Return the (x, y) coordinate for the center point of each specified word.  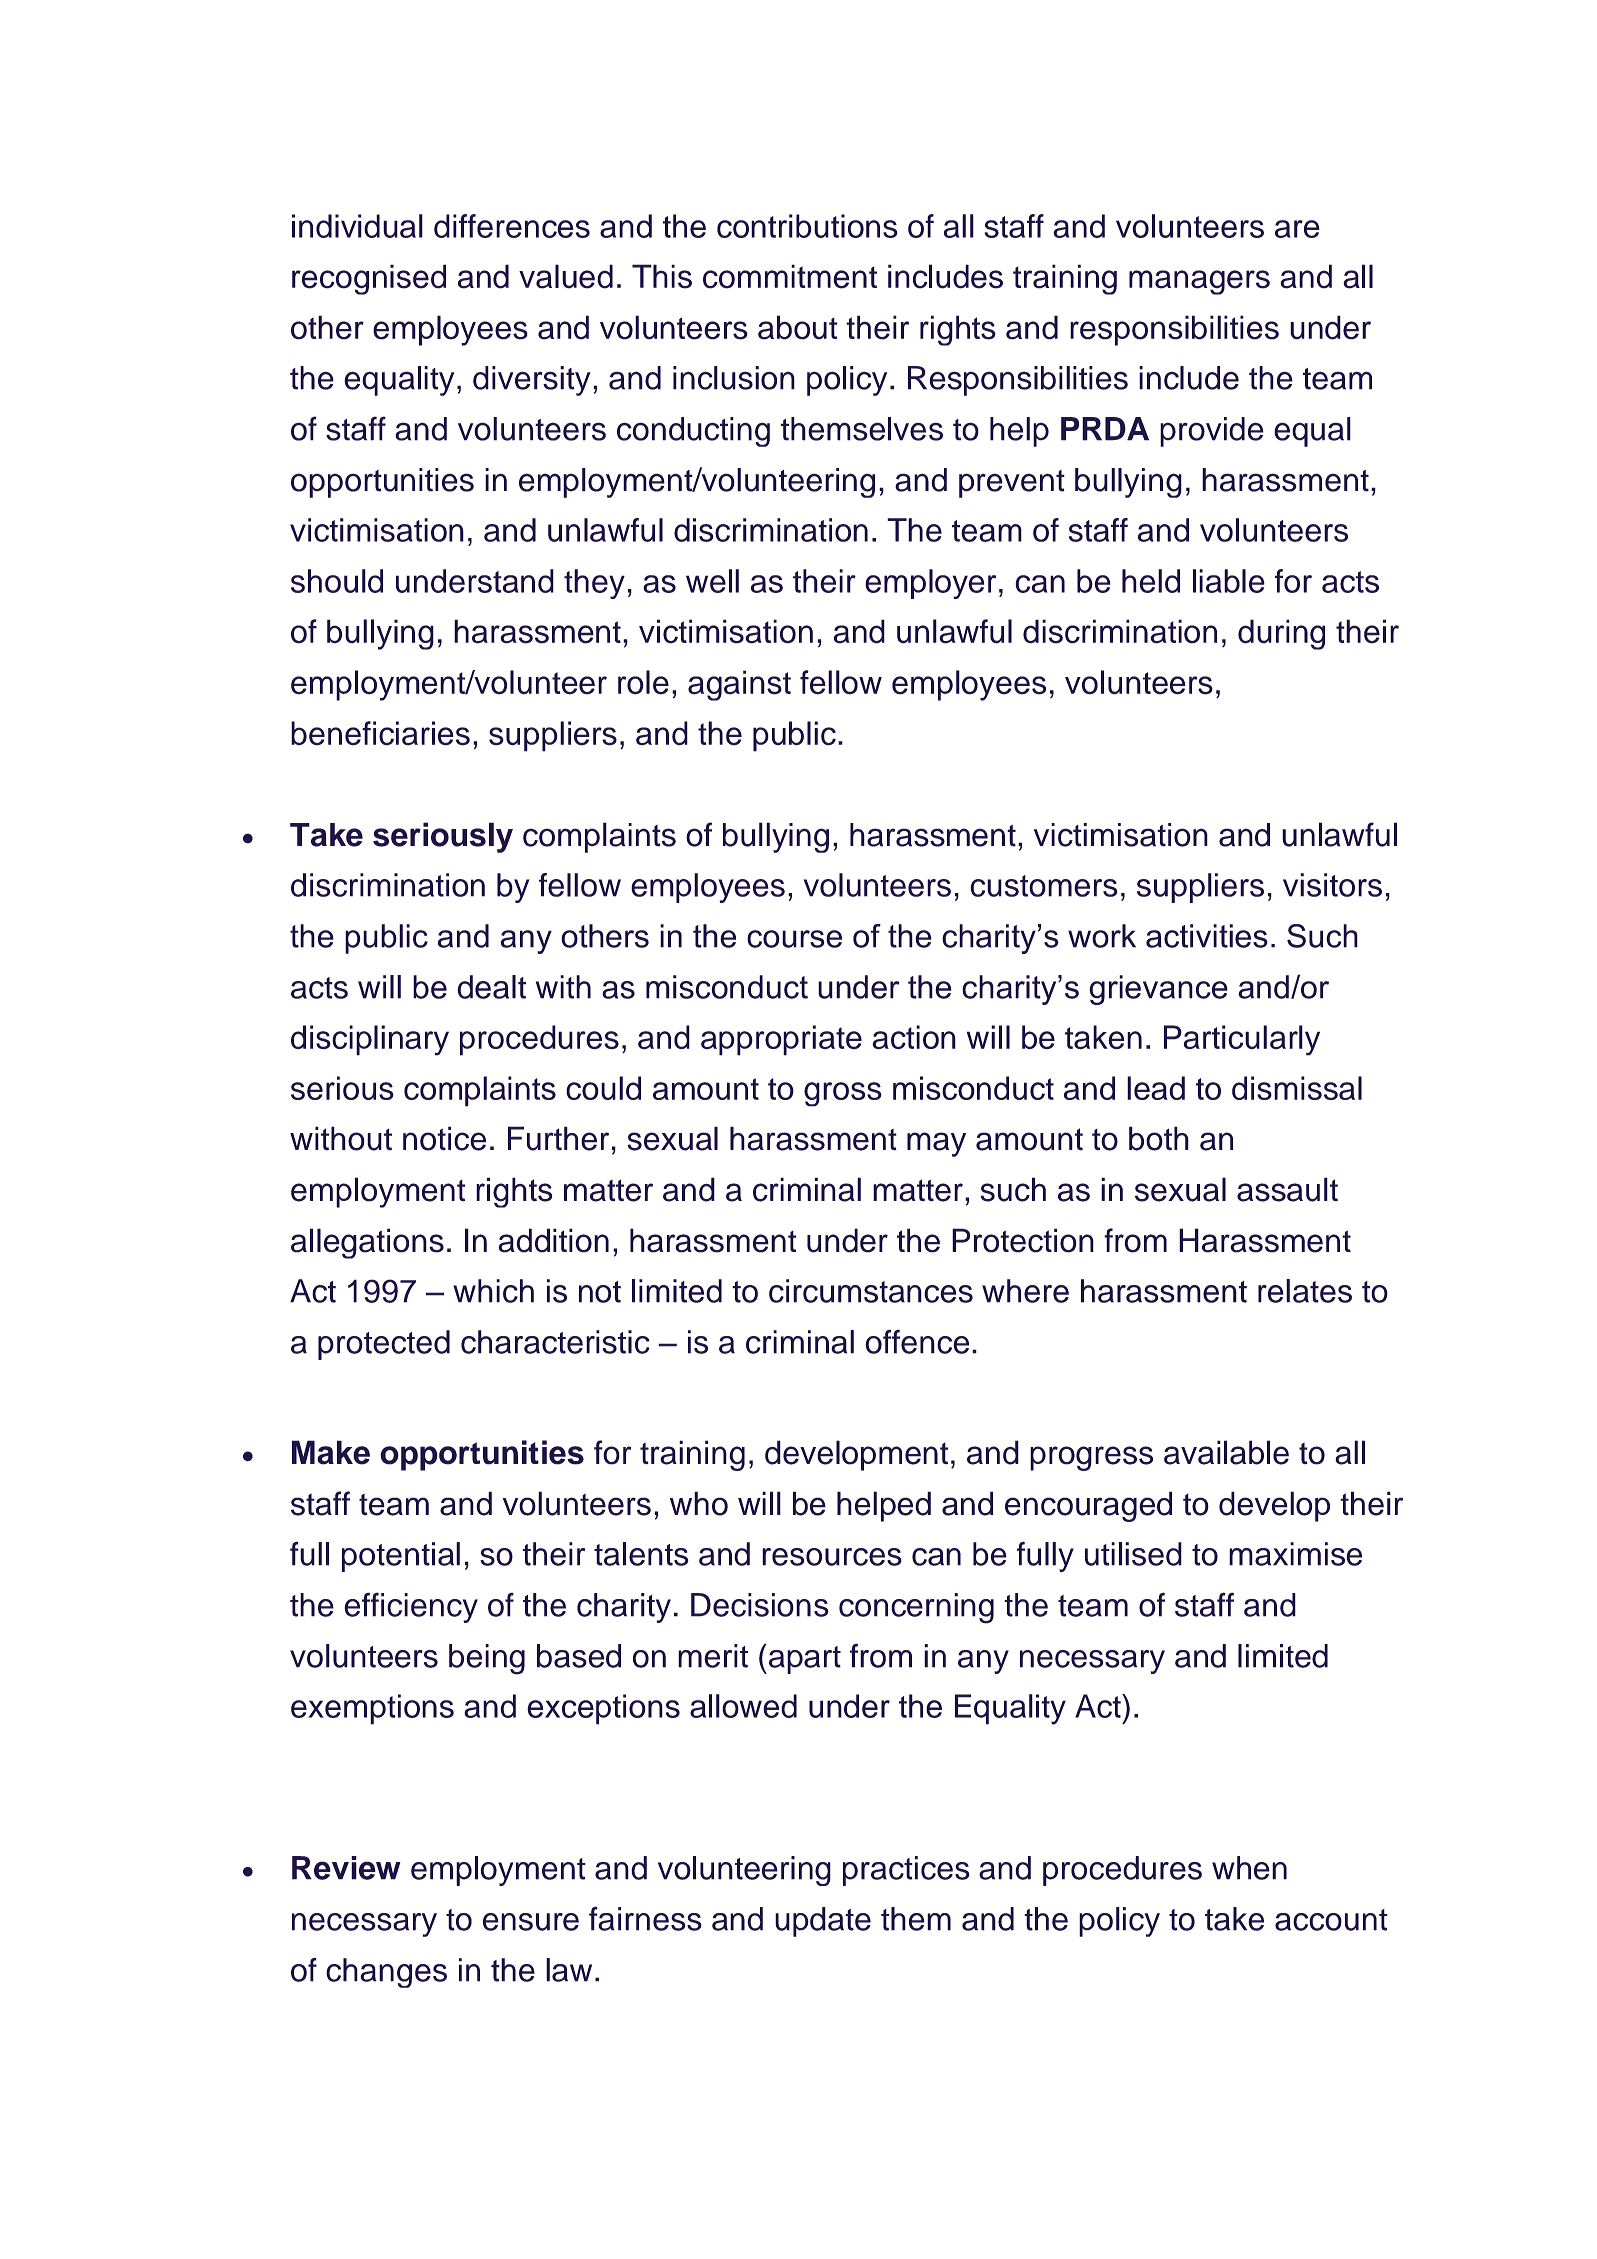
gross (843, 1094)
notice (444, 1138)
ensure (531, 1922)
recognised (369, 279)
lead (1156, 1088)
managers (1199, 282)
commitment (790, 276)
